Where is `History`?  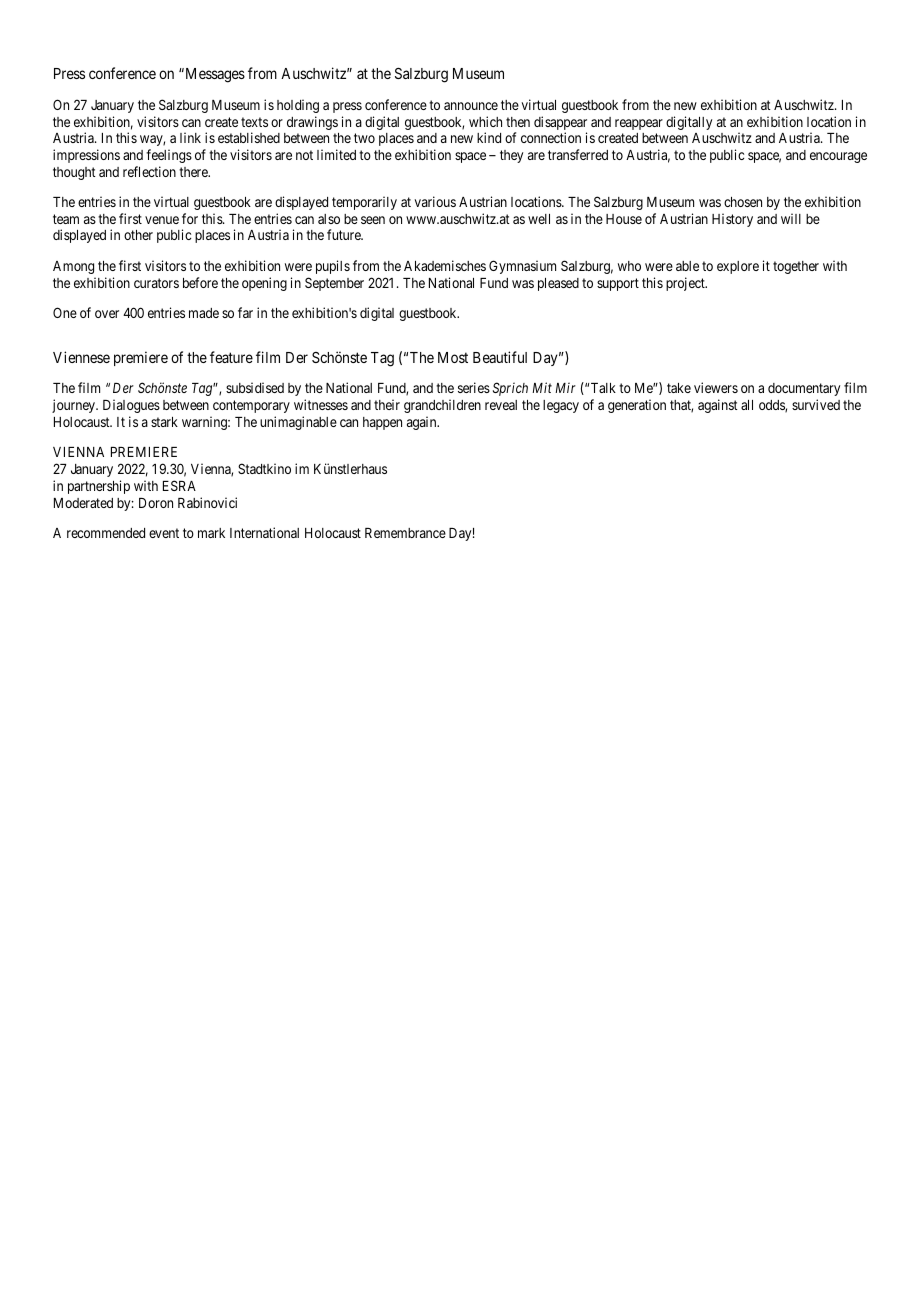
History is located at coordinates (732, 220).
